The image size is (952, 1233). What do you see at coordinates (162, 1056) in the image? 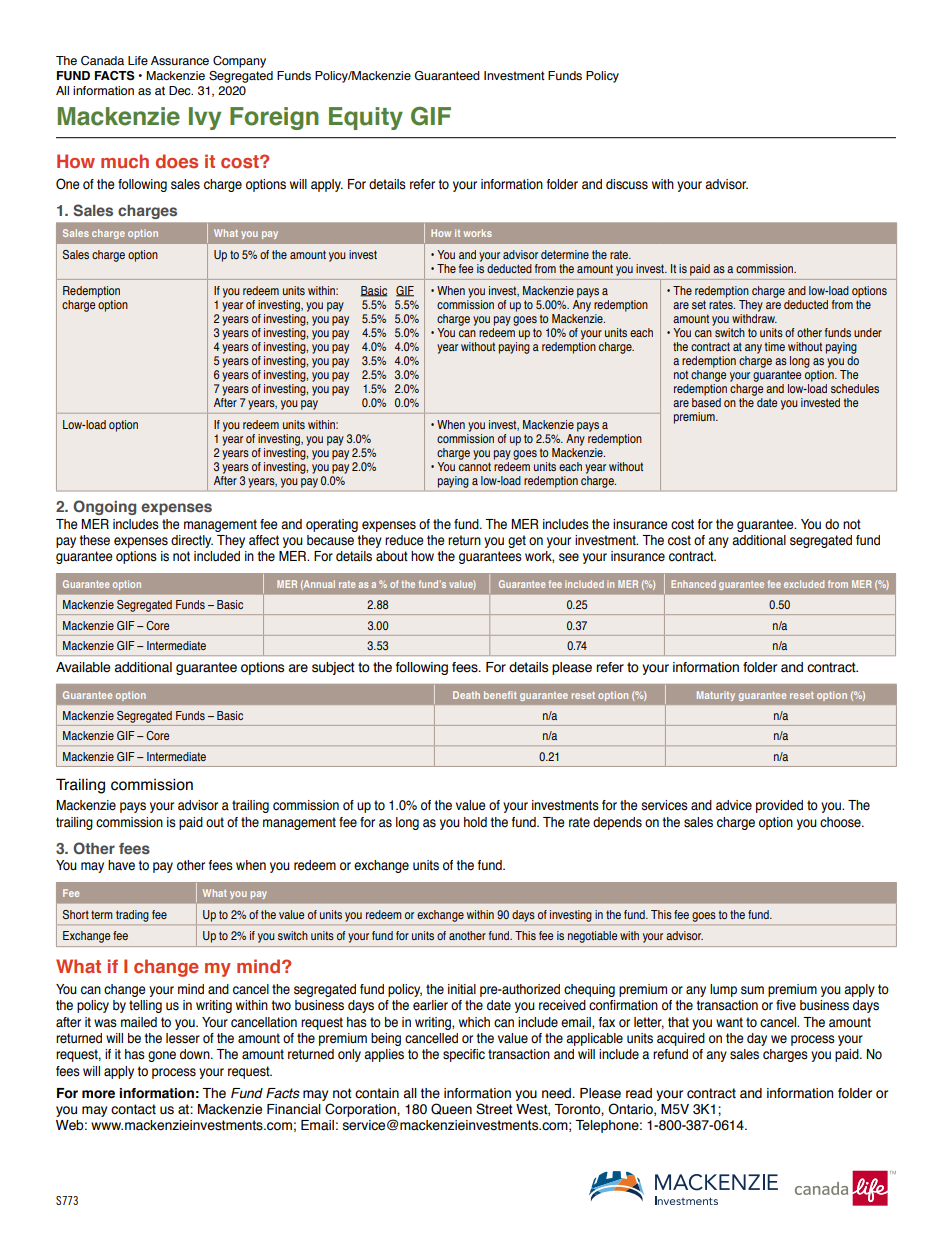
I see `gone` at bounding box center [162, 1056].
